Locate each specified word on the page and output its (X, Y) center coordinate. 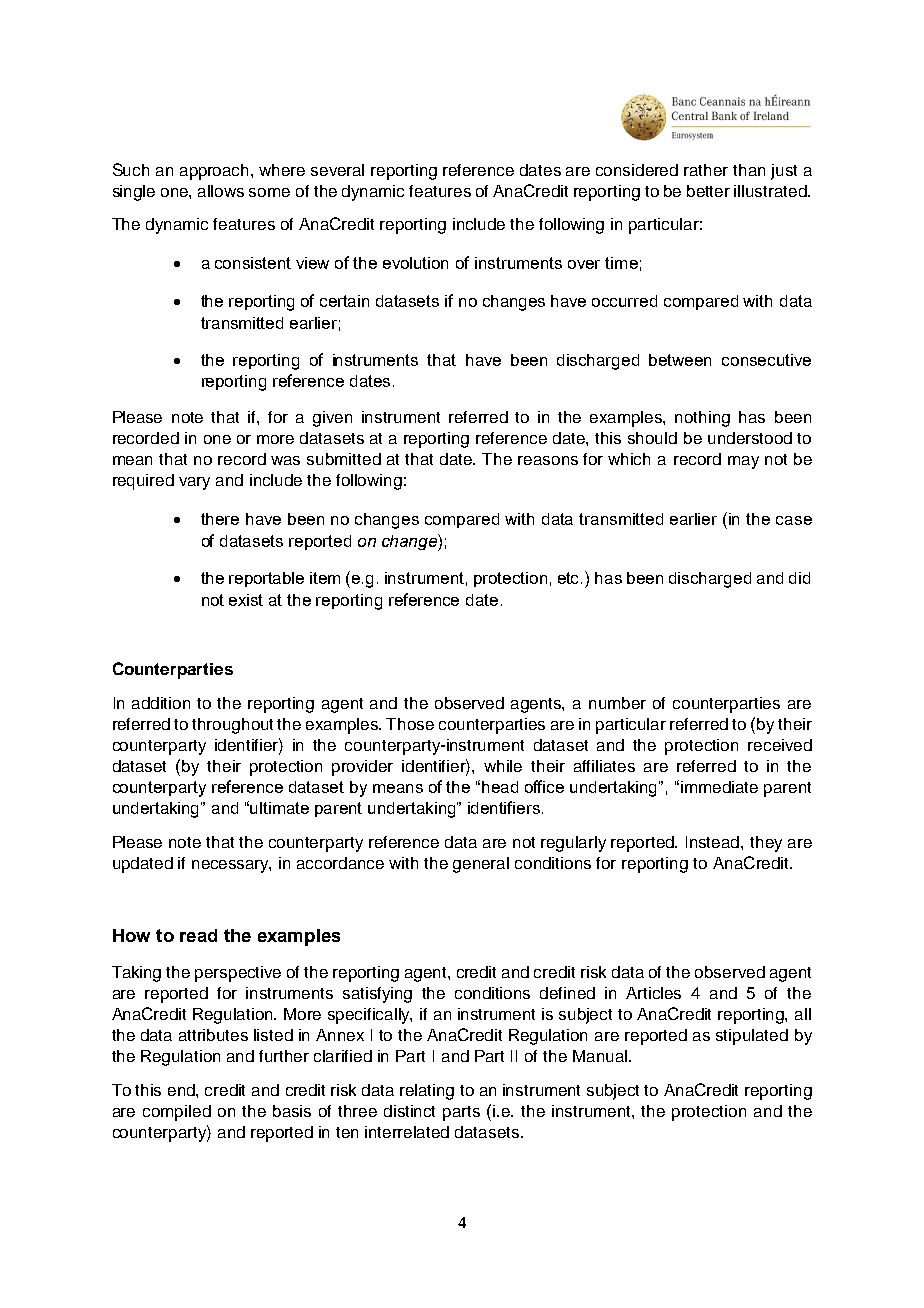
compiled (177, 1113)
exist (246, 600)
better (708, 191)
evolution (415, 263)
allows (221, 191)
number (617, 703)
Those (410, 724)
